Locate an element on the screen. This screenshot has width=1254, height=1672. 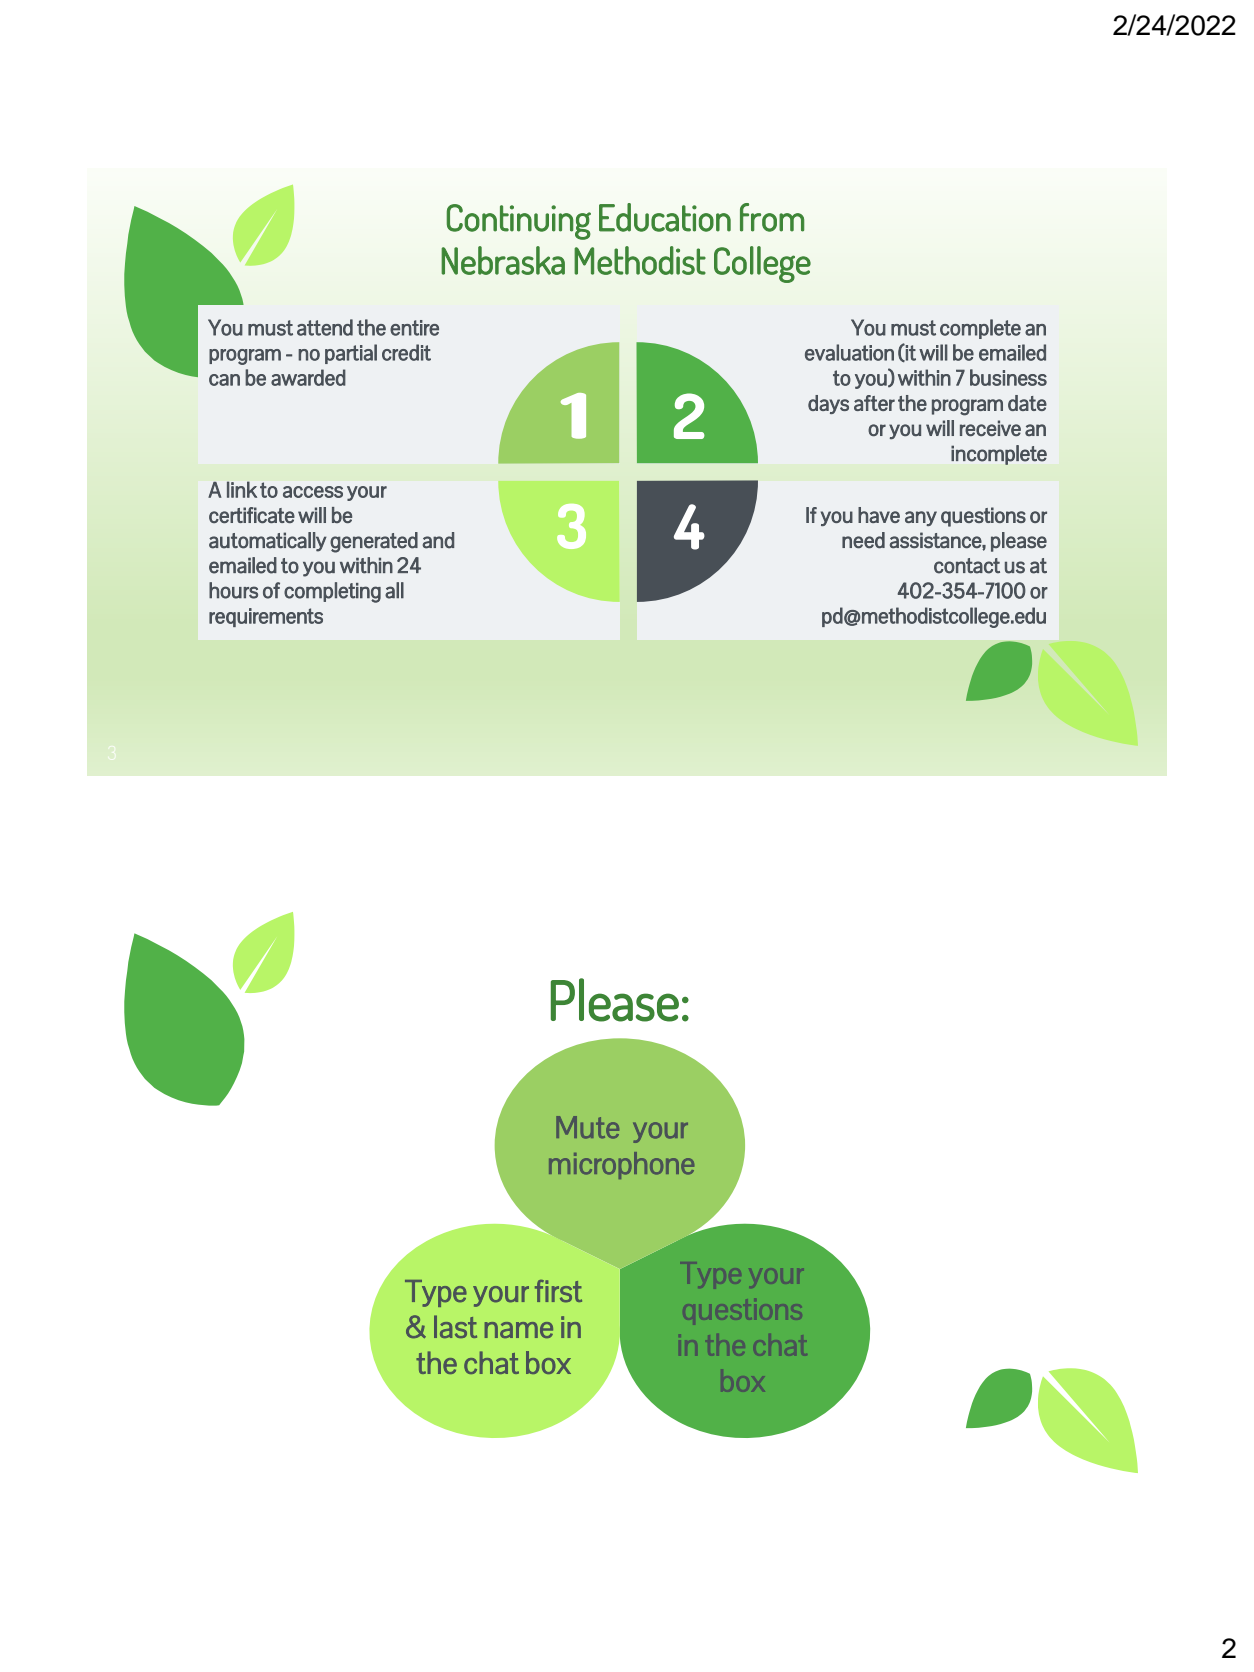
Education is located at coordinates (665, 217).
